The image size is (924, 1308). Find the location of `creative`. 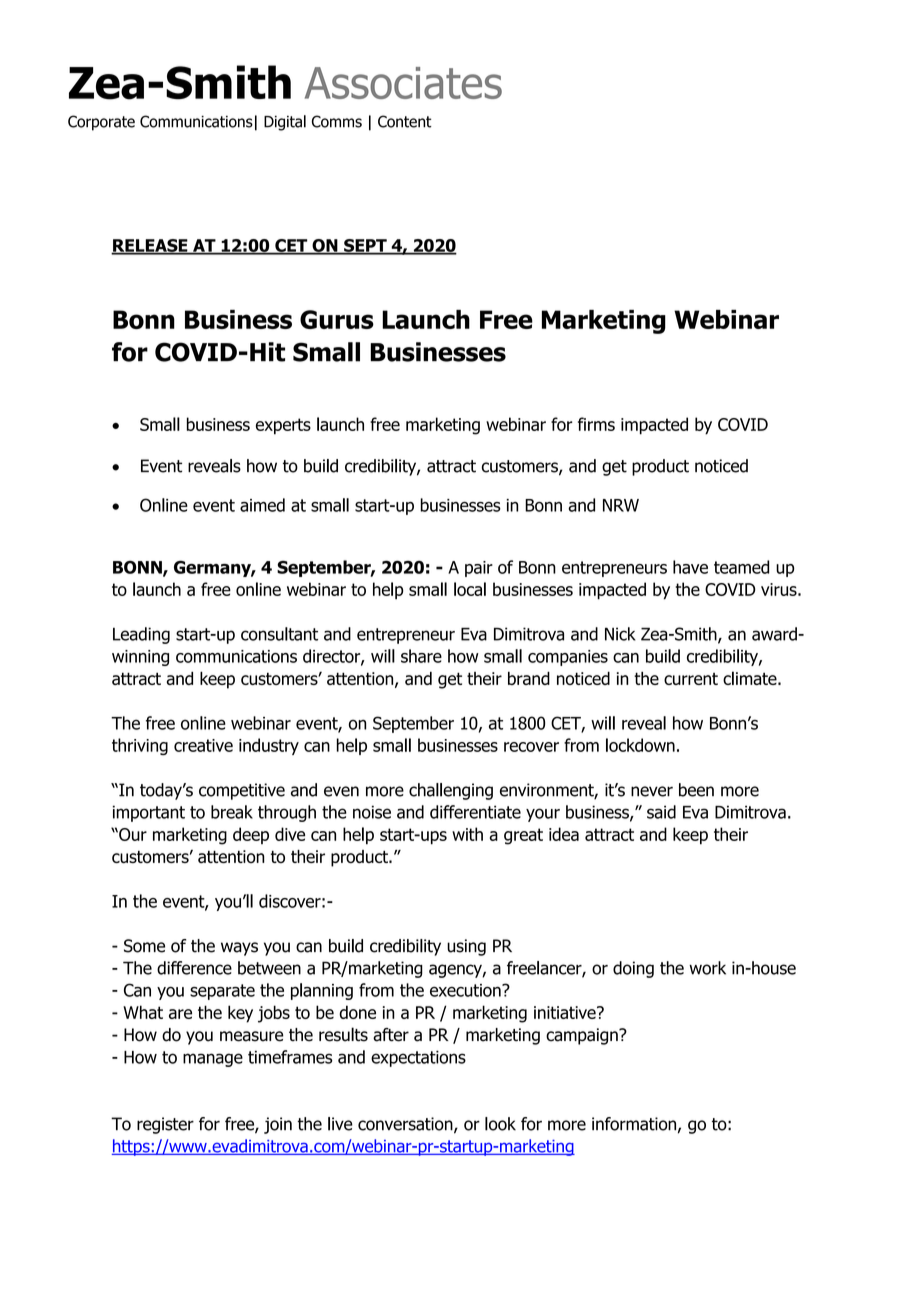

creative is located at coordinates (203, 745).
